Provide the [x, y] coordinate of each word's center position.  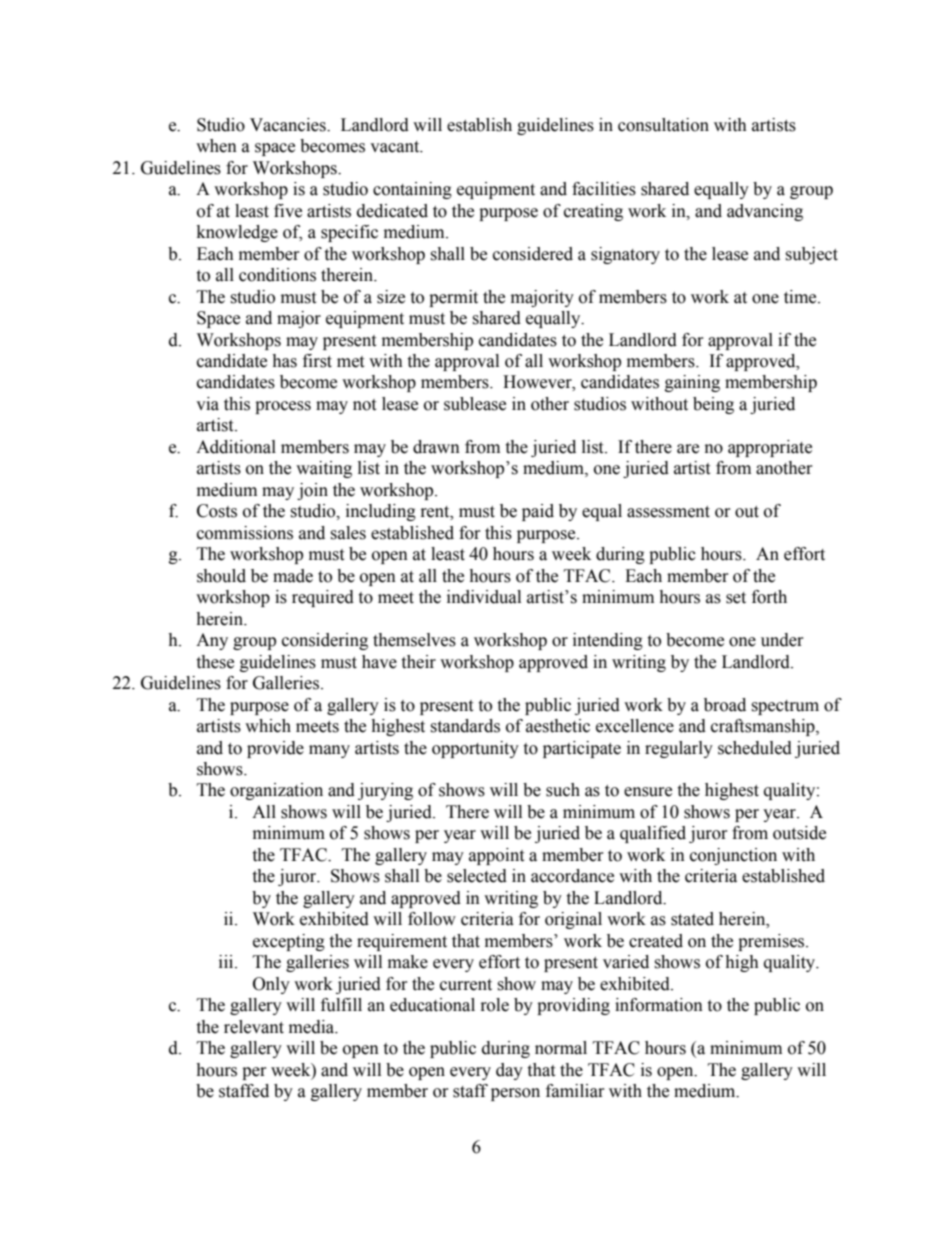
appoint [496, 856]
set [736, 598]
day [509, 1071]
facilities [604, 189]
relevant [254, 1027]
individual [484, 597]
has [284, 361]
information [659, 1005]
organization [276, 791]
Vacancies [289, 125]
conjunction [733, 856]
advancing [765, 212]
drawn [436, 447]
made [293, 576]
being [713, 405]
